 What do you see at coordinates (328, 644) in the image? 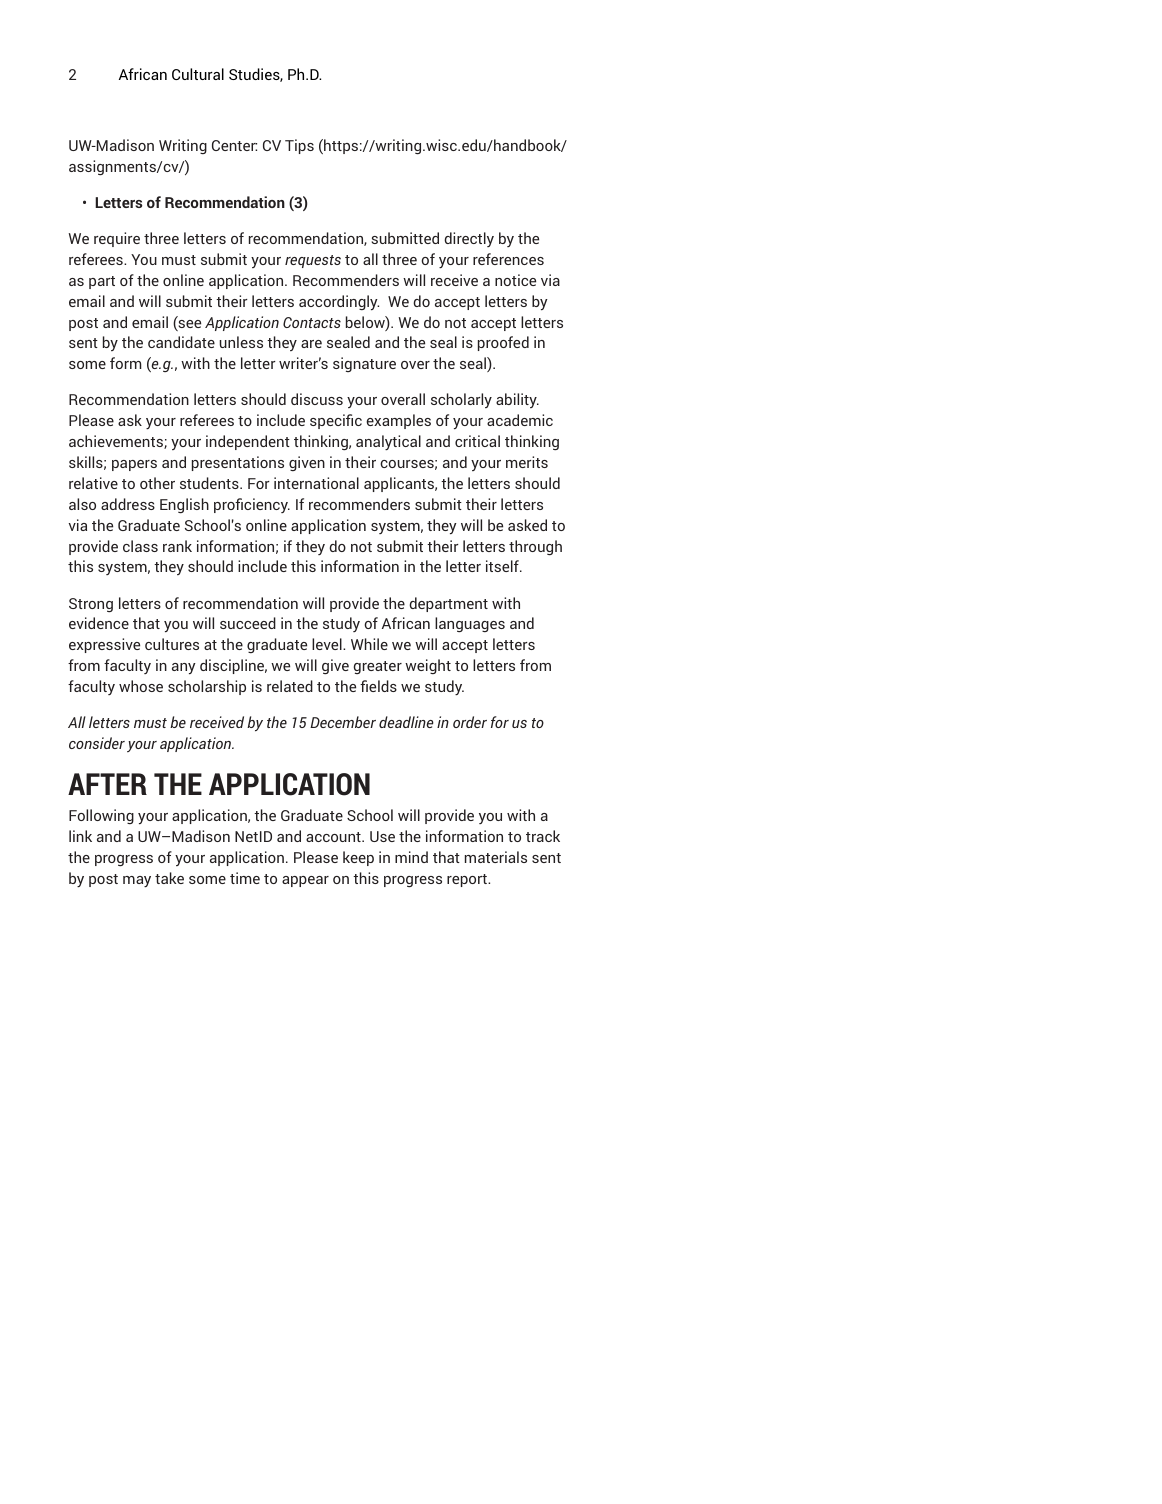
I see `level` at bounding box center [328, 644].
